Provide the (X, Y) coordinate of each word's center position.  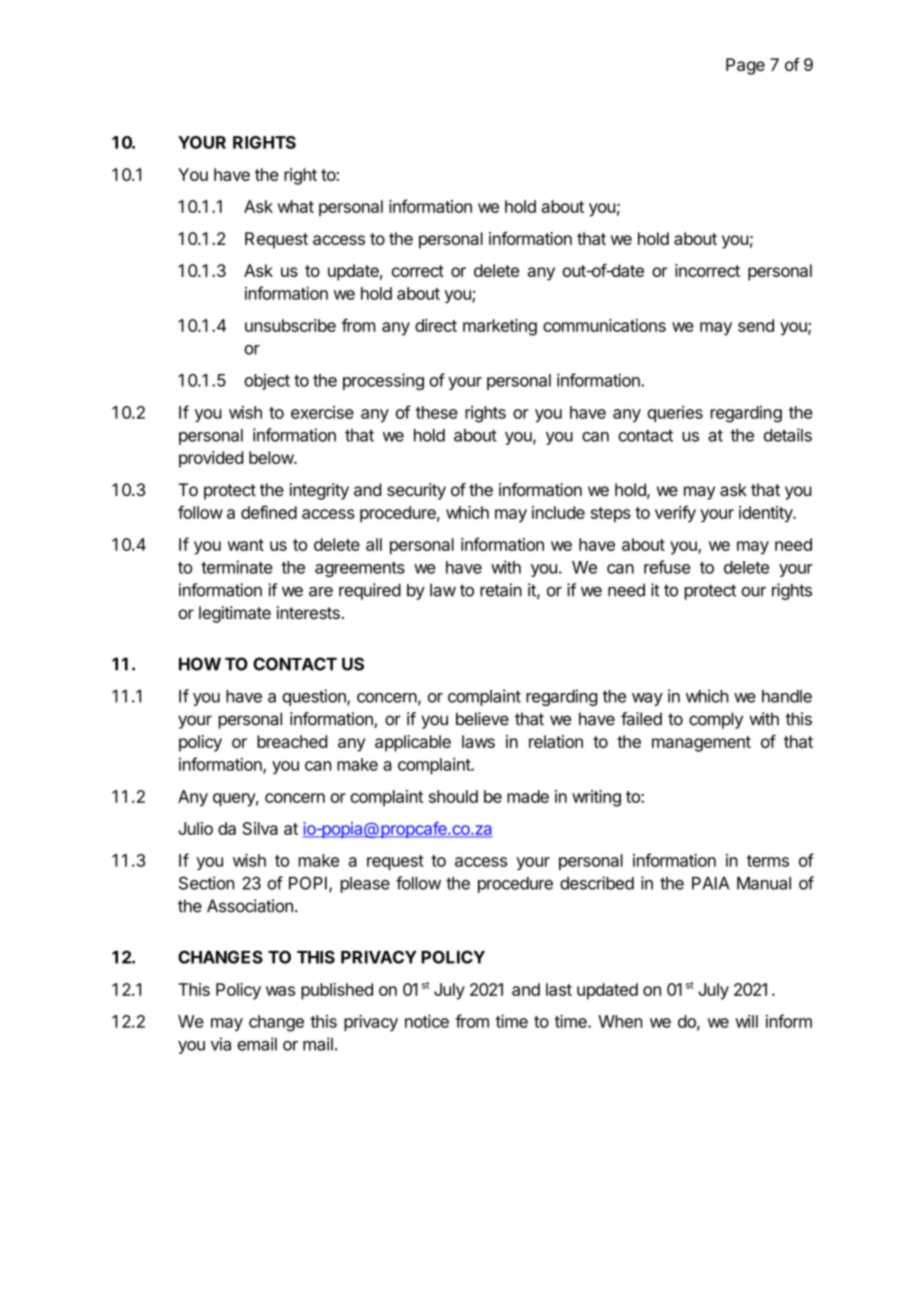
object (267, 381)
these (437, 412)
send (756, 325)
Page (745, 66)
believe (482, 719)
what (296, 206)
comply (716, 720)
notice (427, 1021)
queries (675, 414)
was (280, 991)
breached (292, 741)
